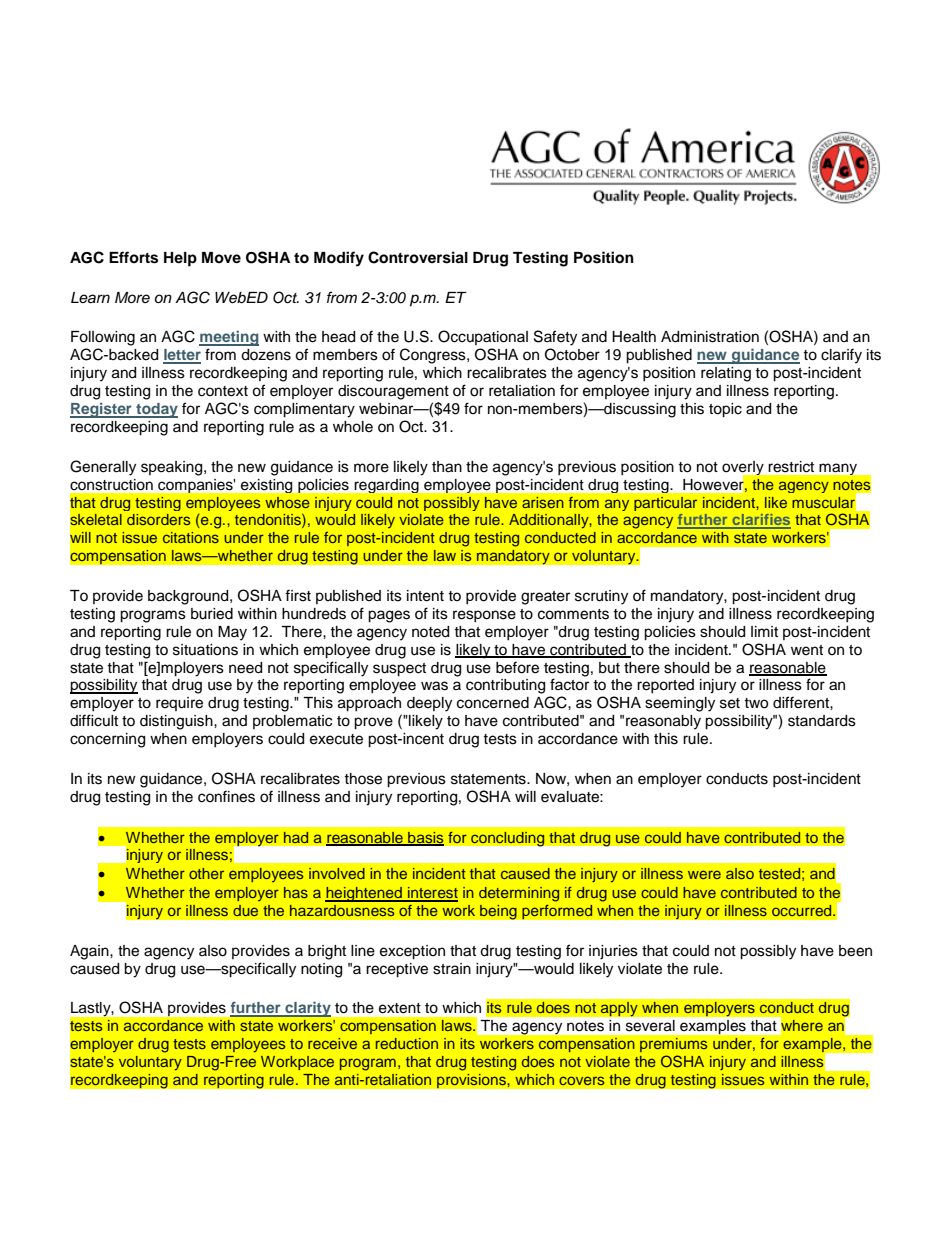 Image resolution: width=952 pixels, height=1233 pixels. Describe the element at coordinates (205, 650) in the document. I see `situations` at that location.
